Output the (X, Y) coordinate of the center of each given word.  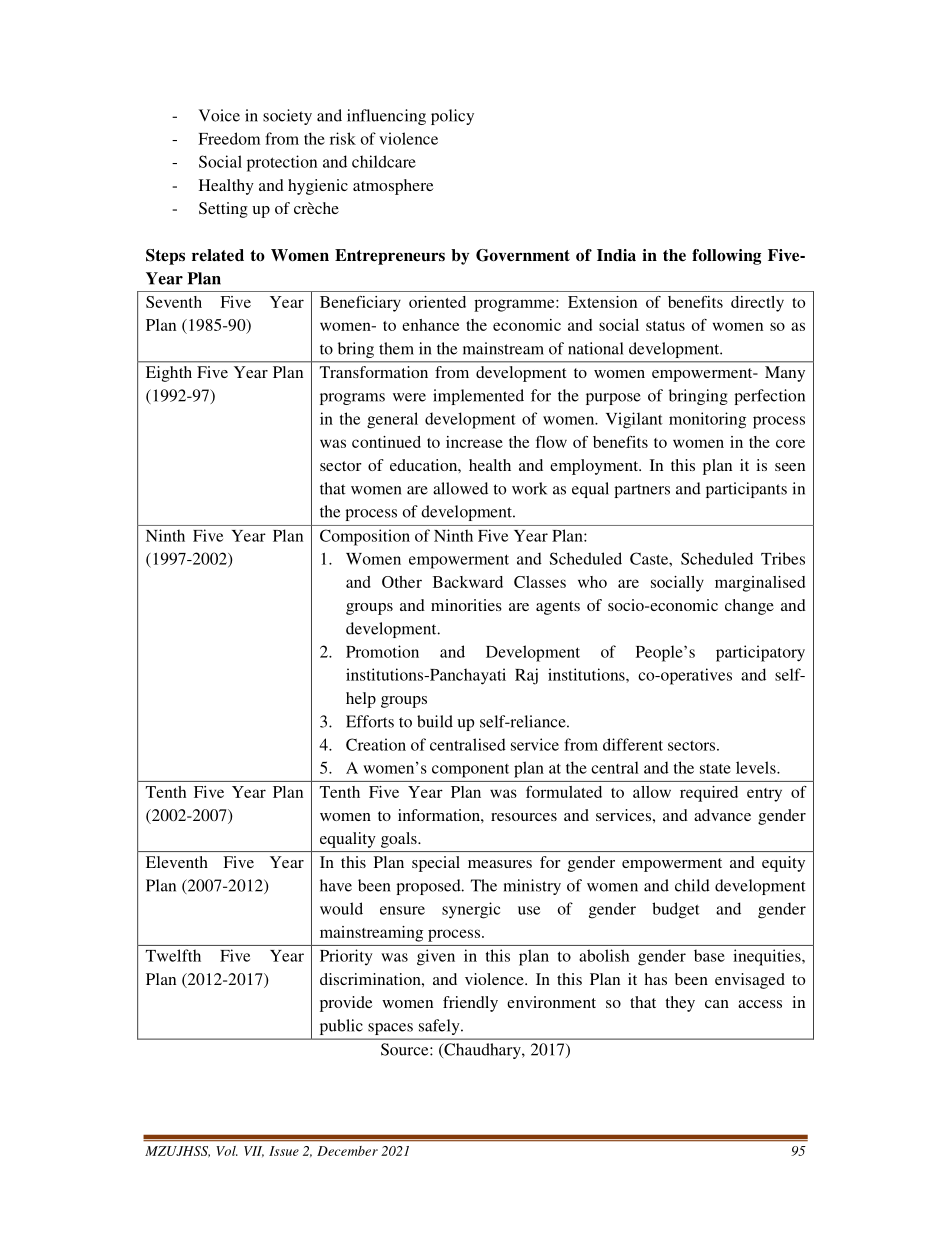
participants (746, 490)
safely (440, 1027)
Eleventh (177, 862)
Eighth (169, 374)
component (470, 771)
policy (452, 117)
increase (474, 442)
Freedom (229, 138)
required (709, 794)
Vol (227, 1151)
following (726, 257)
